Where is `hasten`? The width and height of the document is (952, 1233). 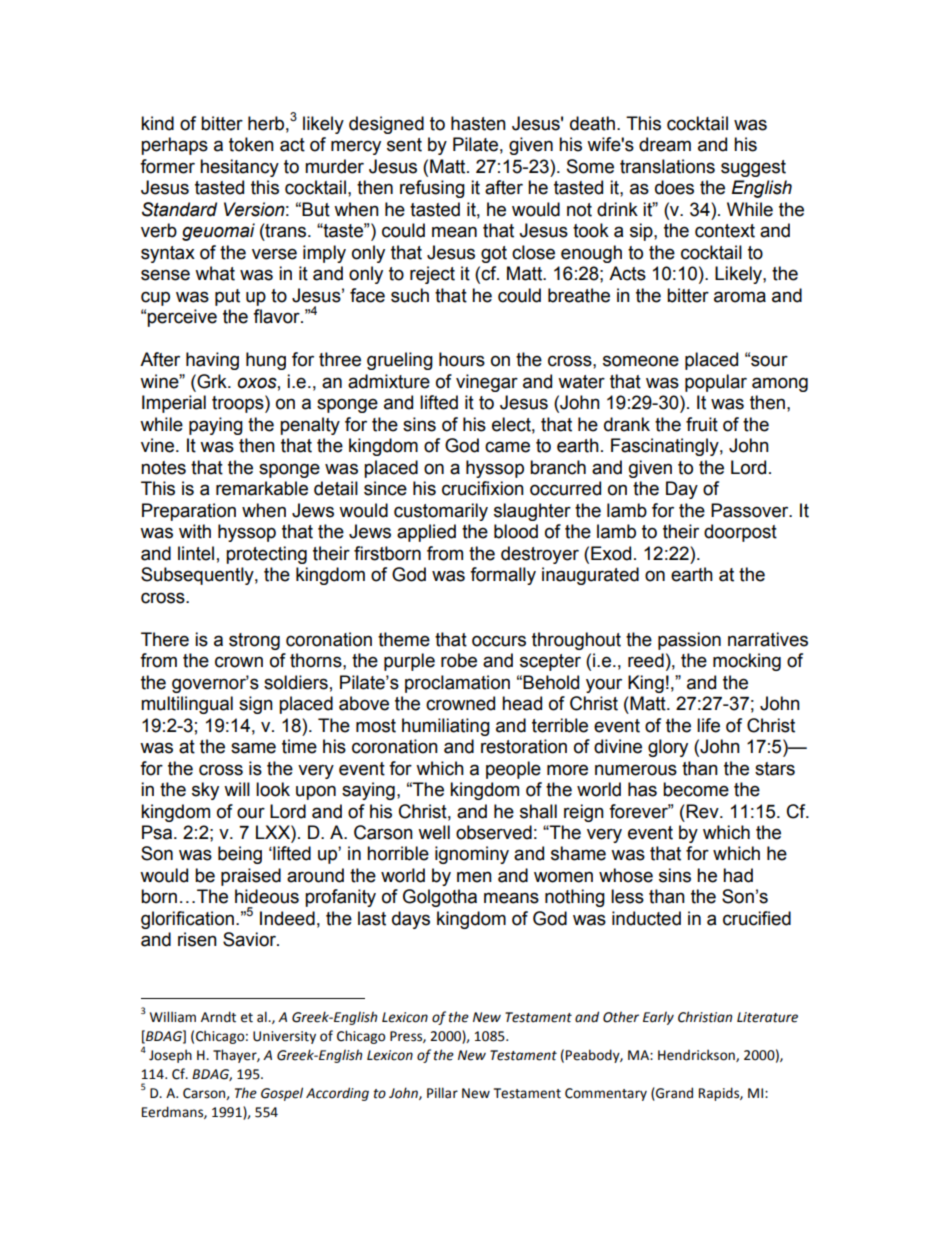
hasten is located at coordinates (478, 123).
